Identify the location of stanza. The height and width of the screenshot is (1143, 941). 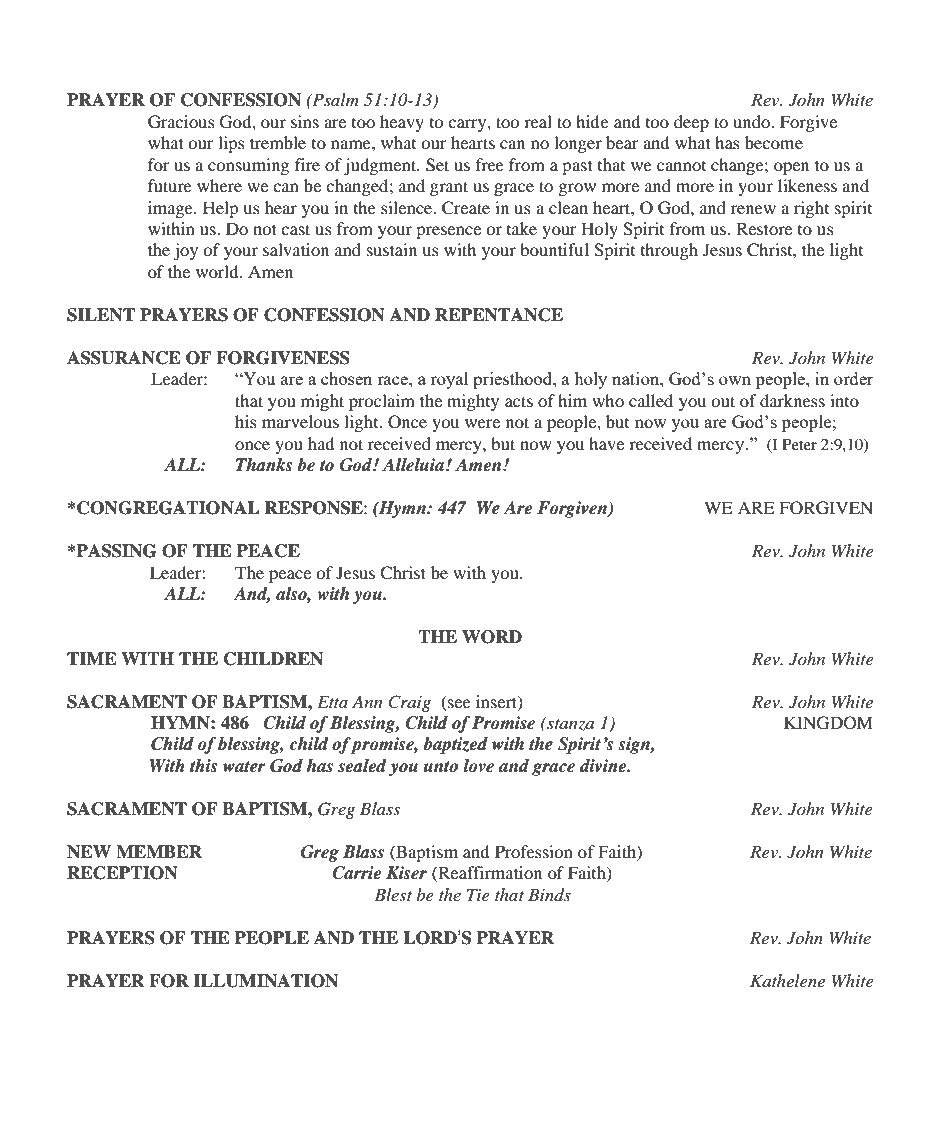
(569, 724).
